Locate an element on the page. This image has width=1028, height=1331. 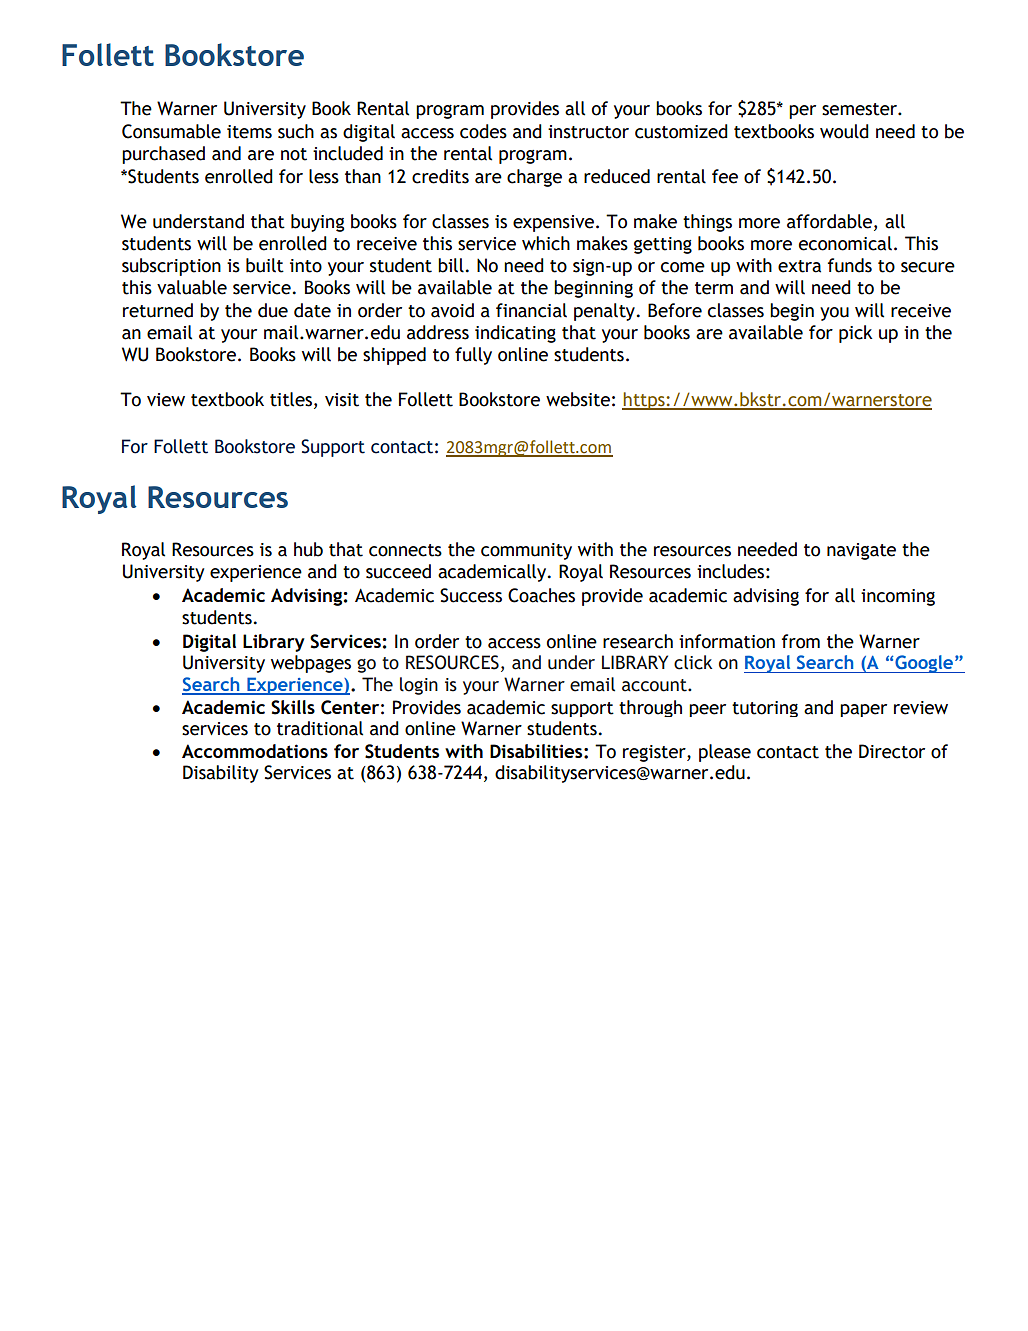
not is located at coordinates (294, 154).
